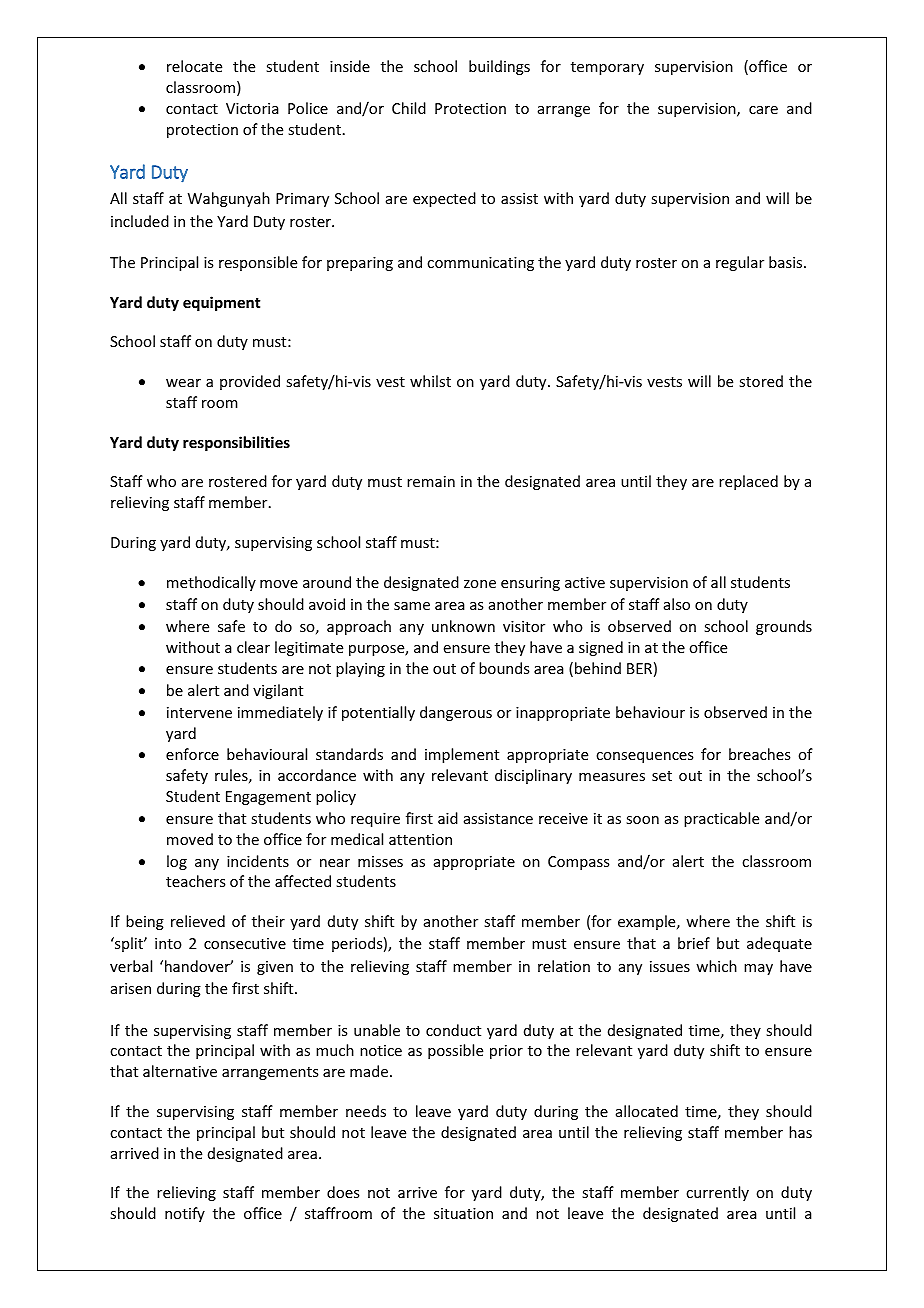 The width and height of the screenshot is (924, 1308). I want to click on care, so click(763, 110).
